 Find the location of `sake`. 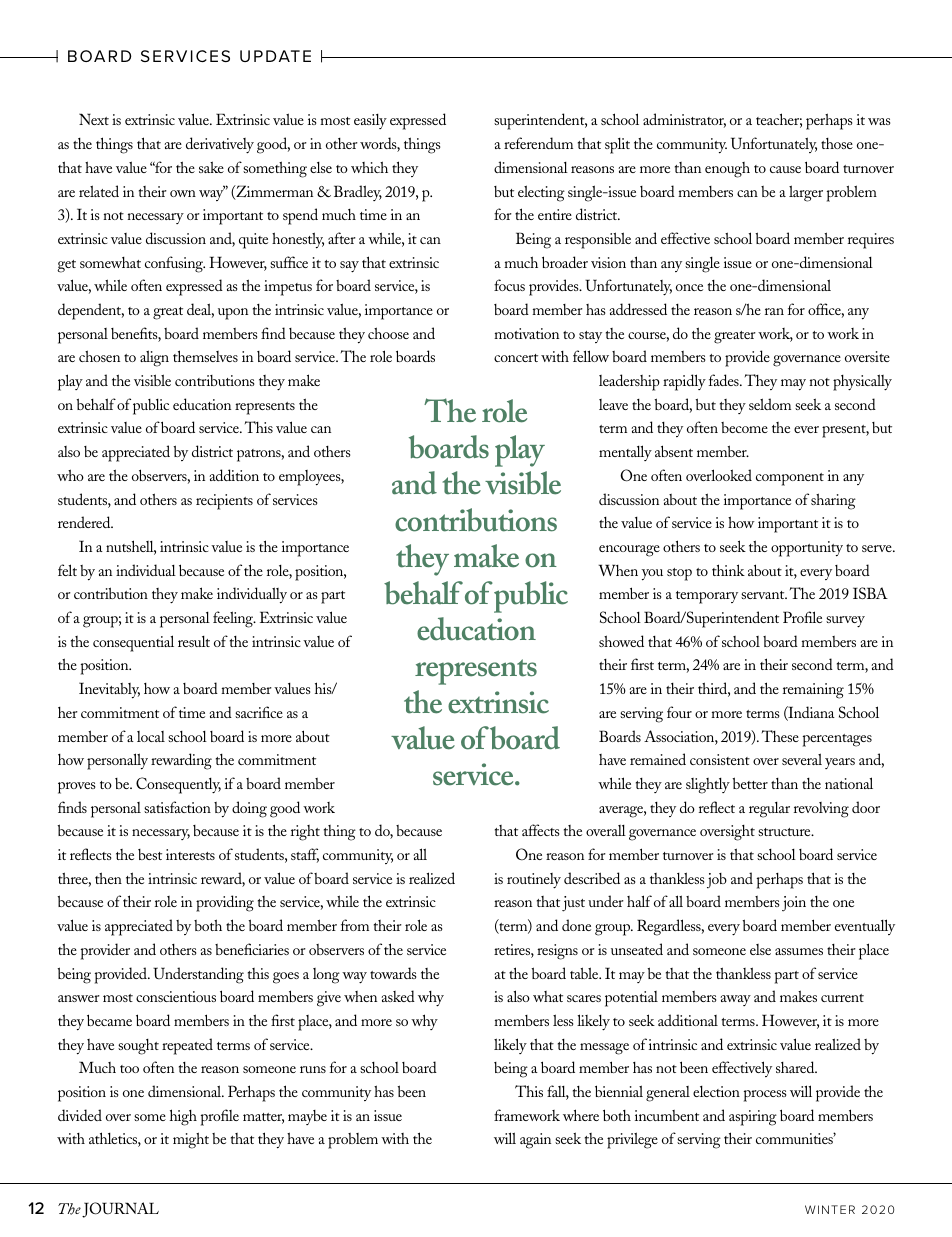

sake is located at coordinates (211, 167).
